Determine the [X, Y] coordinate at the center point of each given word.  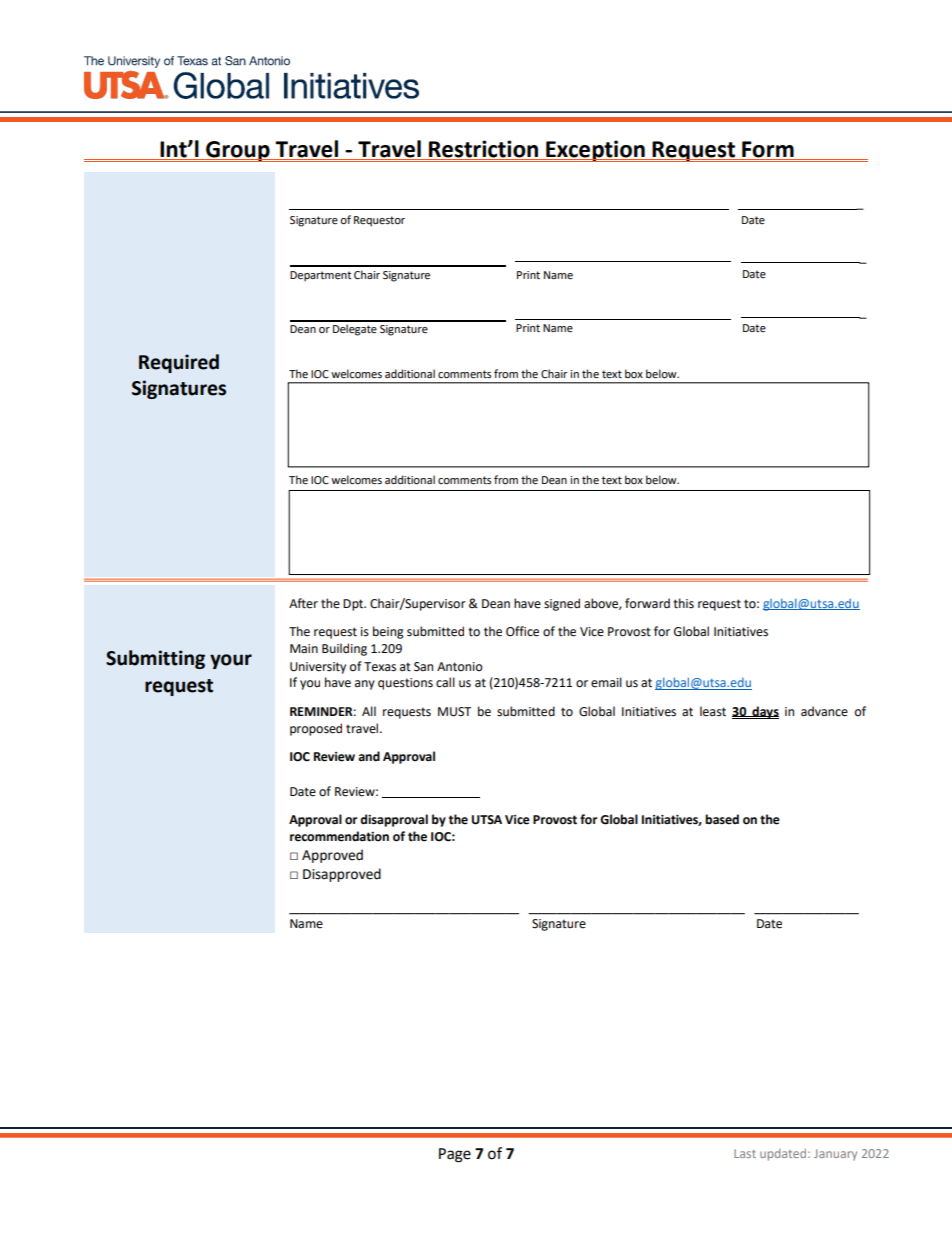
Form [768, 150]
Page [455, 1155]
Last [745, 1153]
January [835, 1155]
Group [238, 151]
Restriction [484, 150]
